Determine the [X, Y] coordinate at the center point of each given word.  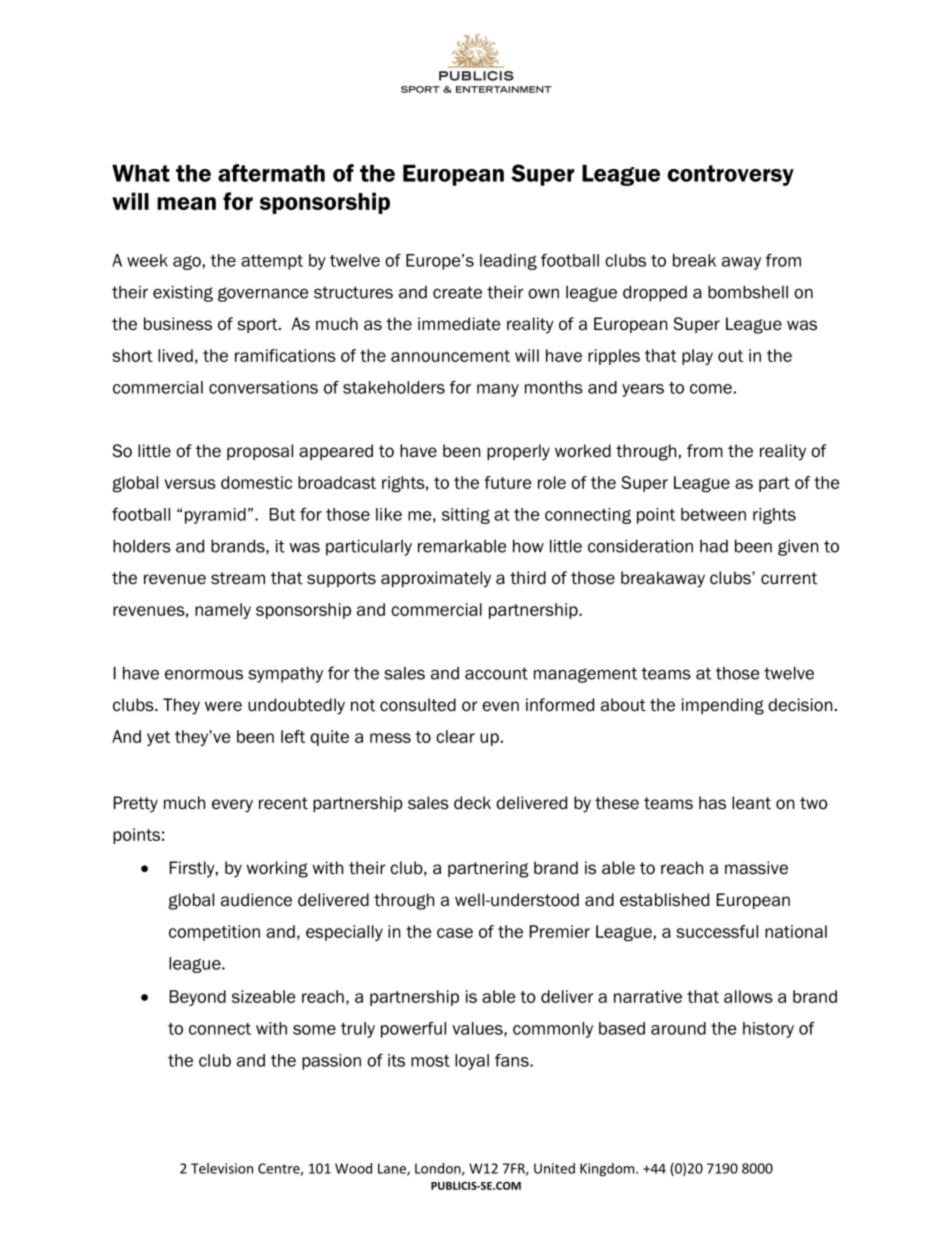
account [496, 673]
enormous [204, 675]
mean [186, 203]
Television [222, 1168]
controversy [731, 175]
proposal [260, 452]
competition [214, 933]
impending [723, 706]
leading [508, 262]
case [455, 933]
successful [717, 931]
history [768, 1030]
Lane [393, 1169]
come [711, 389]
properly [518, 452]
